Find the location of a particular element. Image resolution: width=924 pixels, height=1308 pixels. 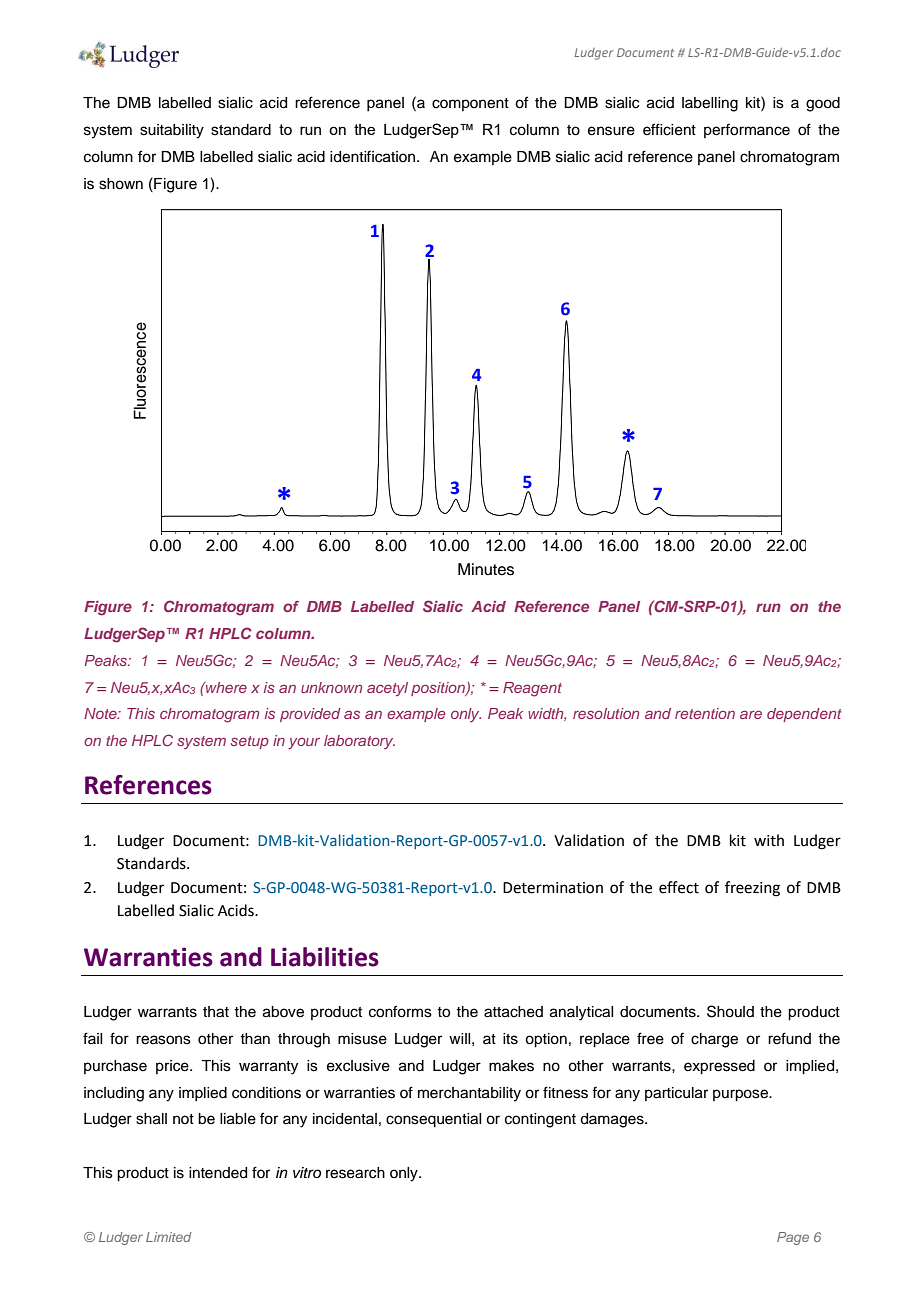

component is located at coordinates (470, 104).
